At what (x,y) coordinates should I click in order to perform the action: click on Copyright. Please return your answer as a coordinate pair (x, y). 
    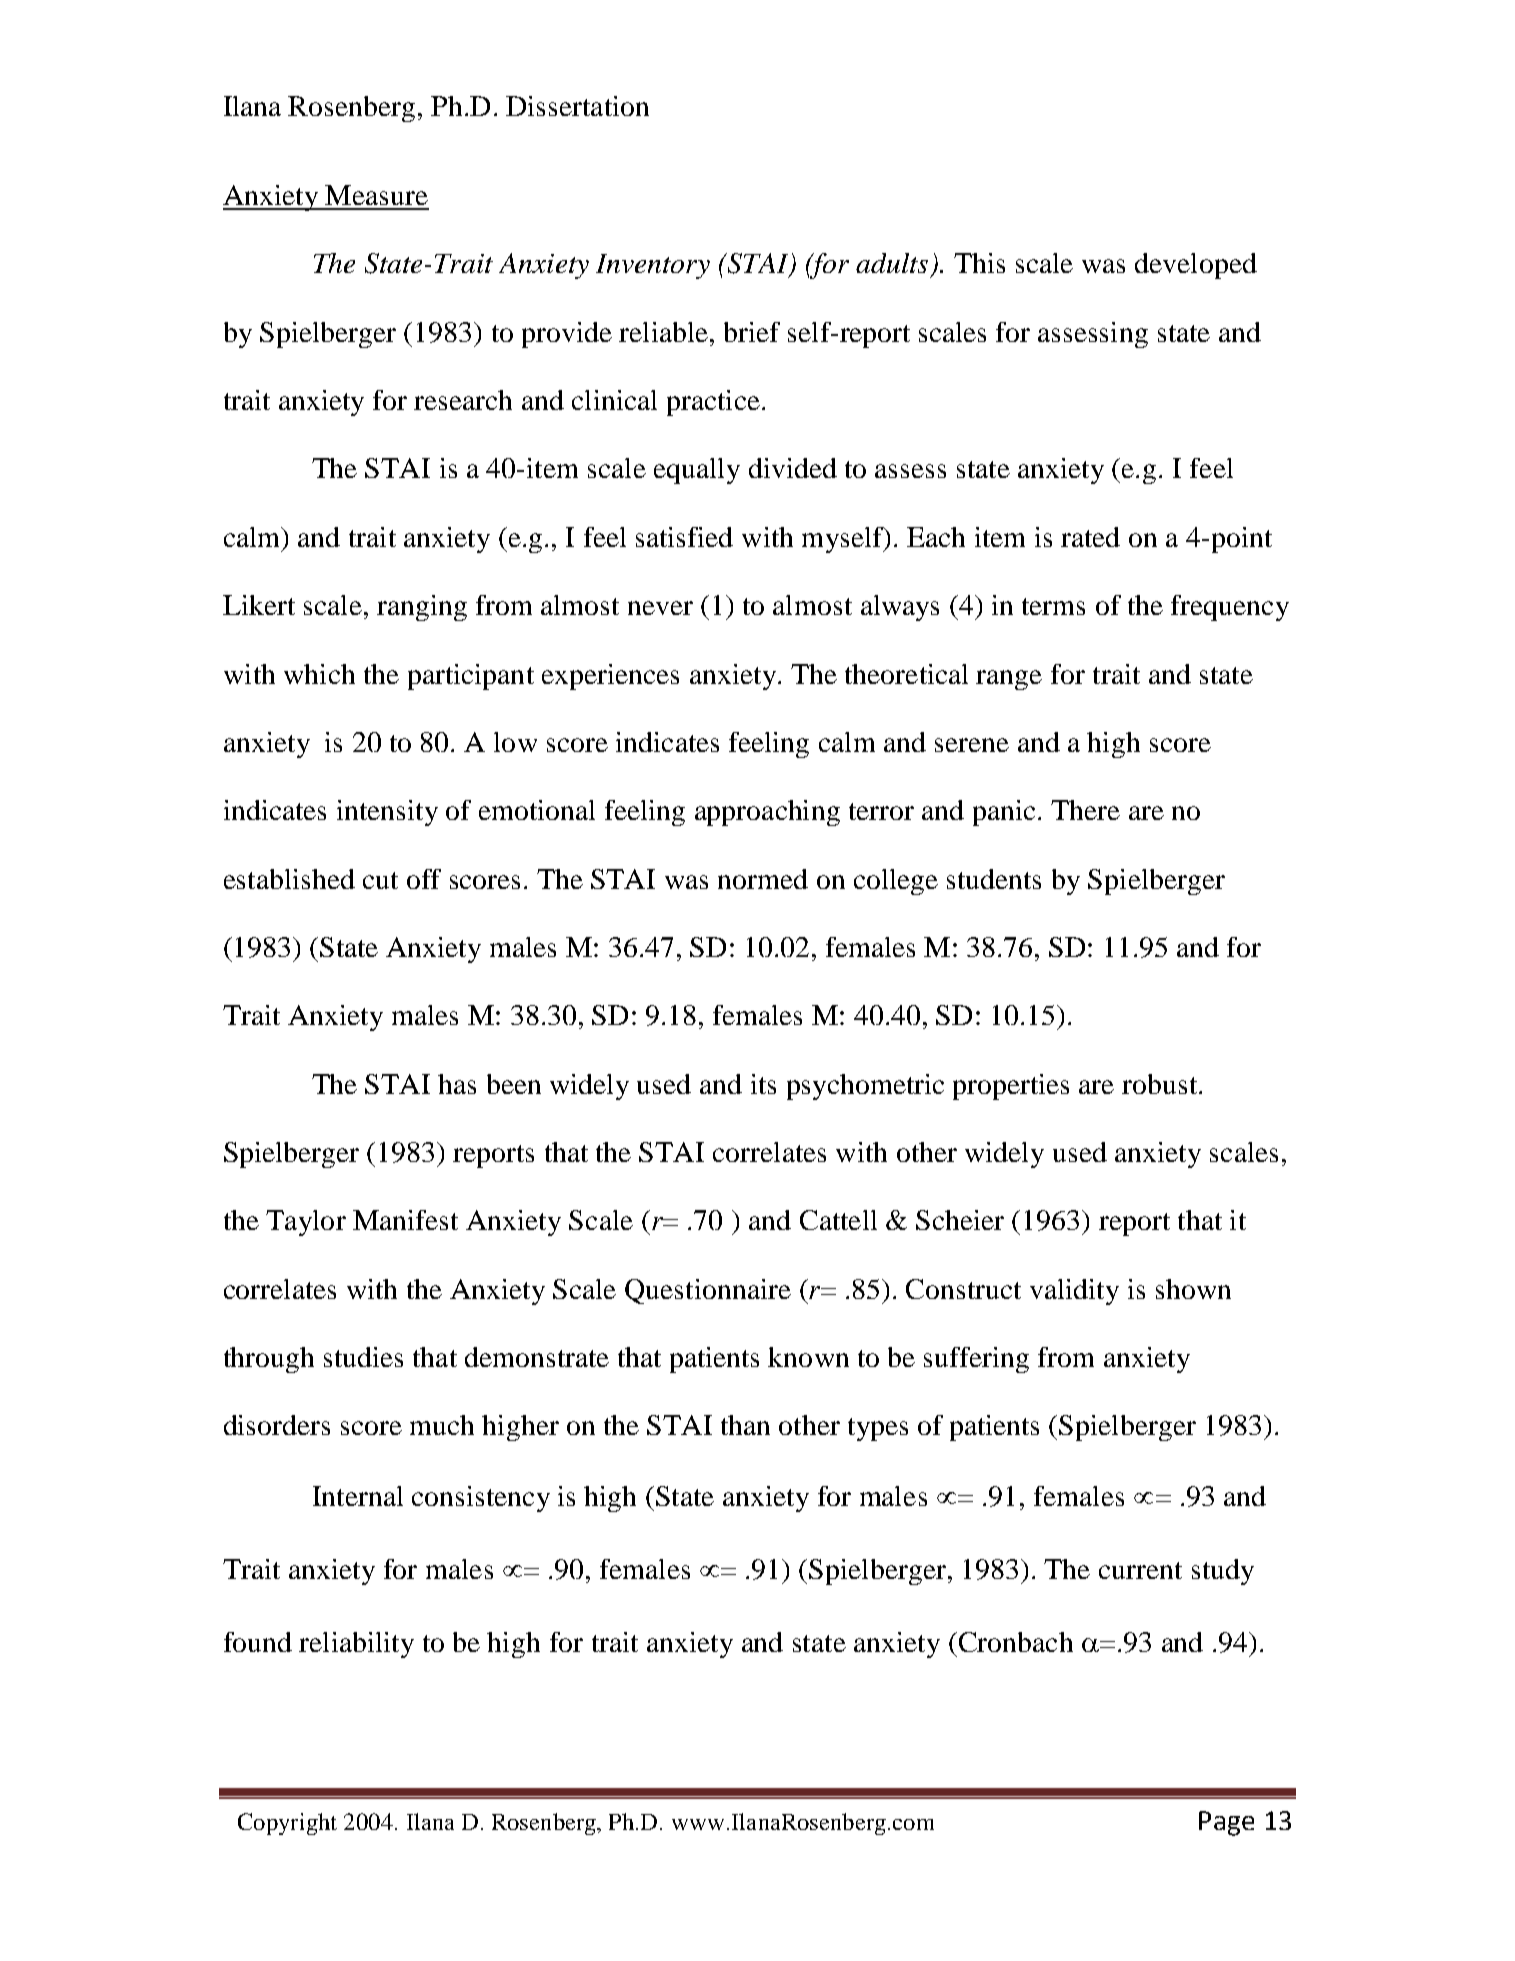
    Looking at the image, I should click on (287, 1824).
